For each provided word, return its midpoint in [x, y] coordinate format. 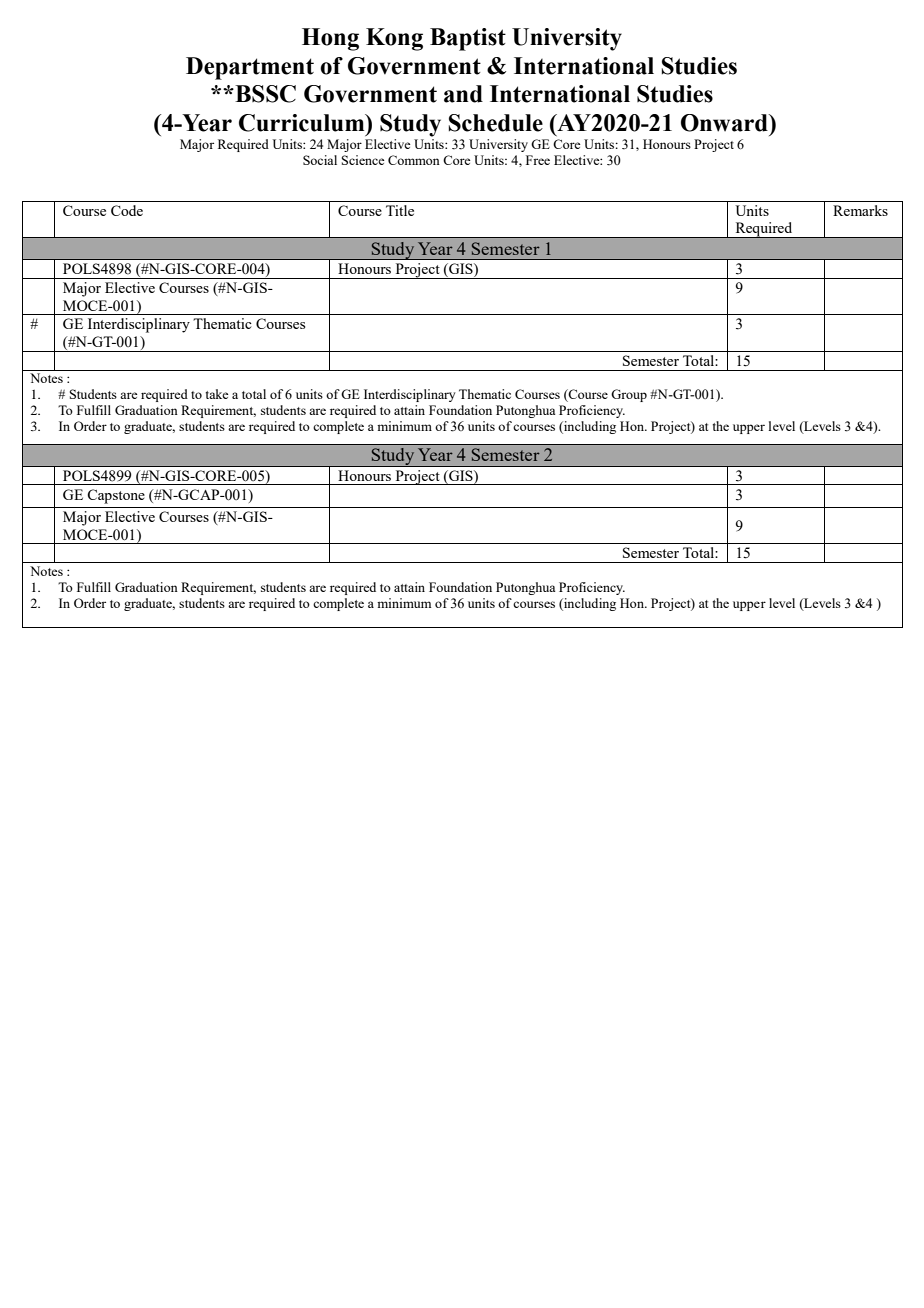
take [217, 394]
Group [629, 395]
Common [414, 160]
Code [127, 210]
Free [538, 160]
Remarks [860, 210]
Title [400, 210]
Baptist [468, 39]
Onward [725, 123]
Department [250, 68]
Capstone [116, 496]
